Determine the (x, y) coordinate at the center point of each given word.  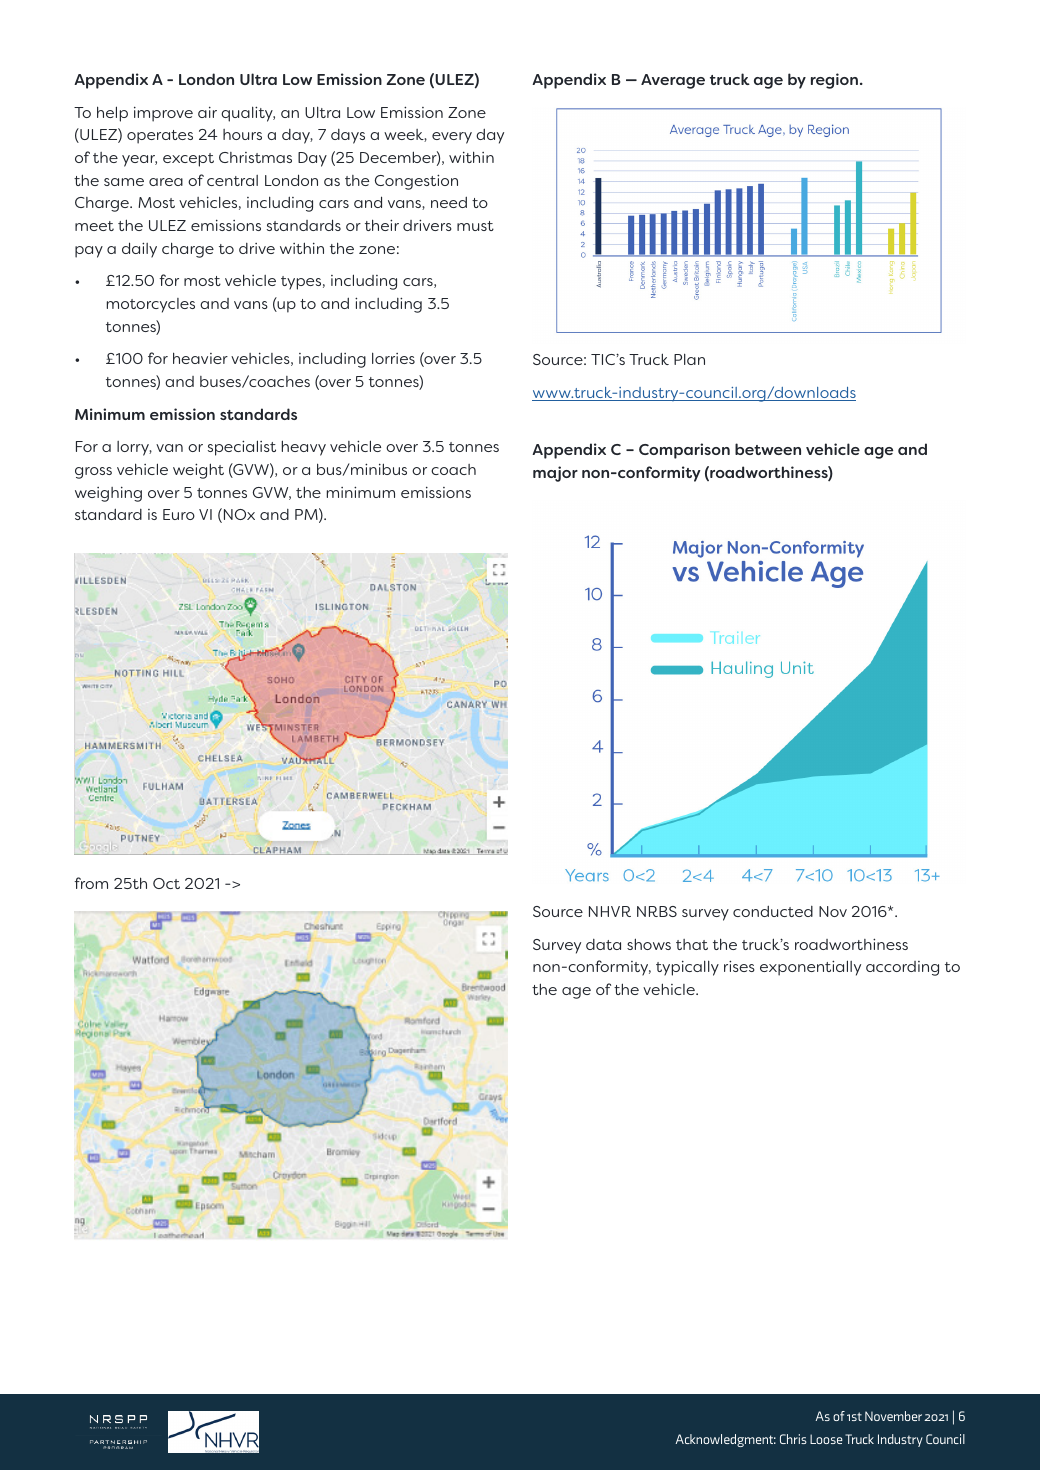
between (768, 449)
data (603, 944)
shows (649, 944)
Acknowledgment (726, 1440)
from (91, 883)
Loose (826, 1439)
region (836, 81)
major (555, 474)
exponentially (810, 968)
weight (198, 471)
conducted (773, 911)
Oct (166, 883)
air (207, 112)
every (452, 138)
